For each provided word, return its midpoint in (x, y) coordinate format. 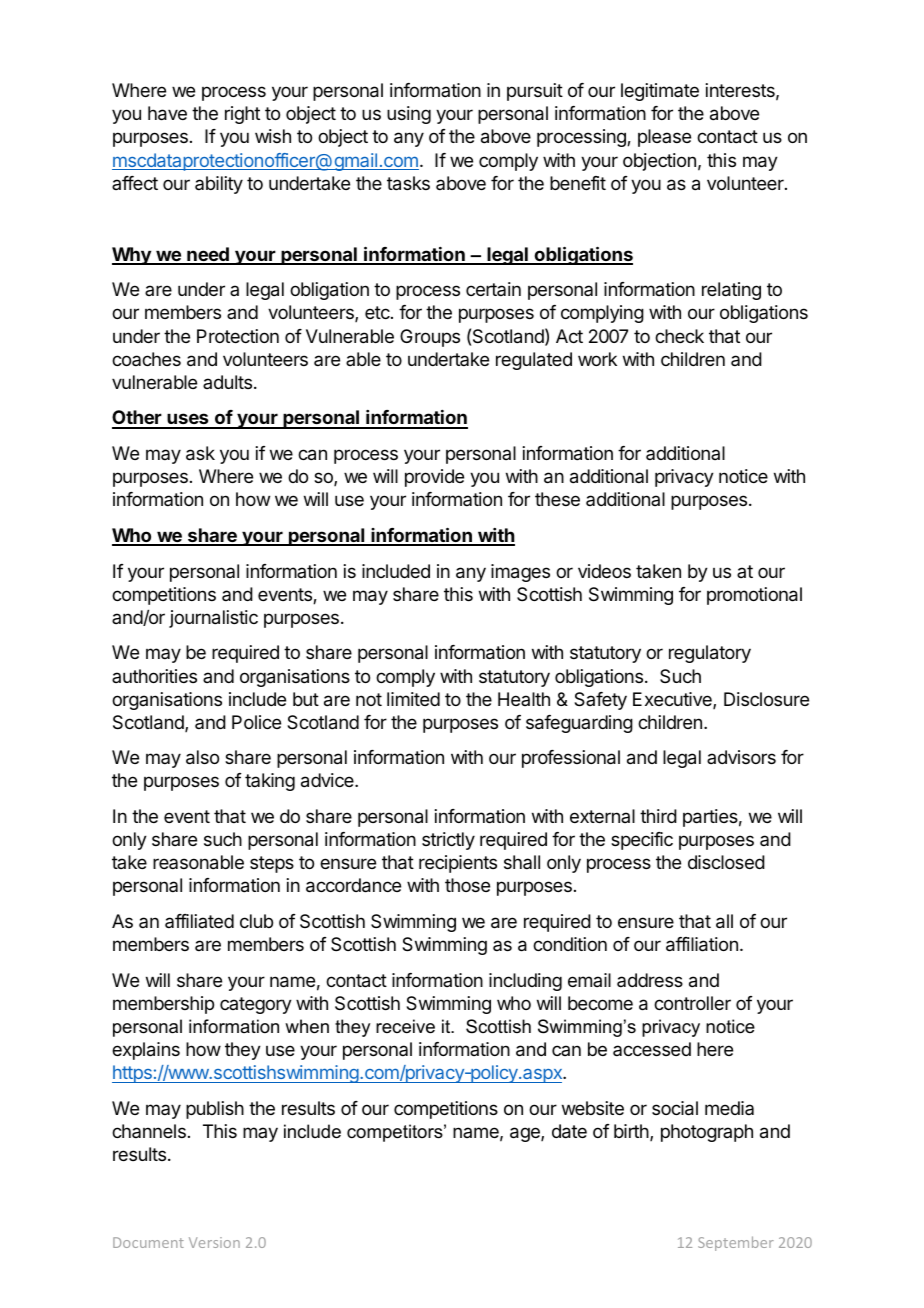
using (409, 115)
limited (413, 699)
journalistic (213, 619)
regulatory (710, 654)
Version (214, 1242)
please (664, 138)
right (242, 115)
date (569, 1131)
